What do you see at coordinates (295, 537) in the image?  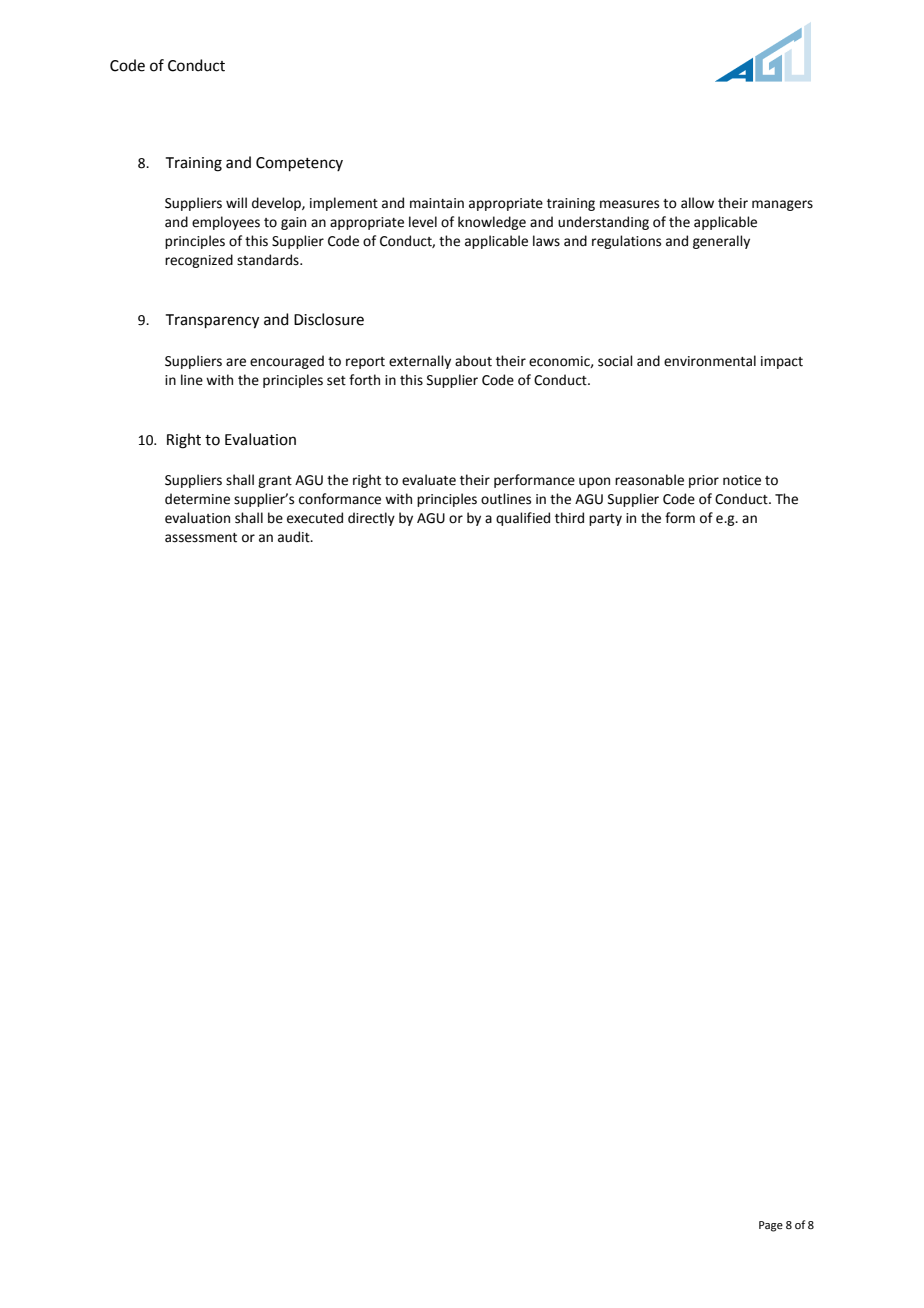 I see `audit` at bounding box center [295, 537].
